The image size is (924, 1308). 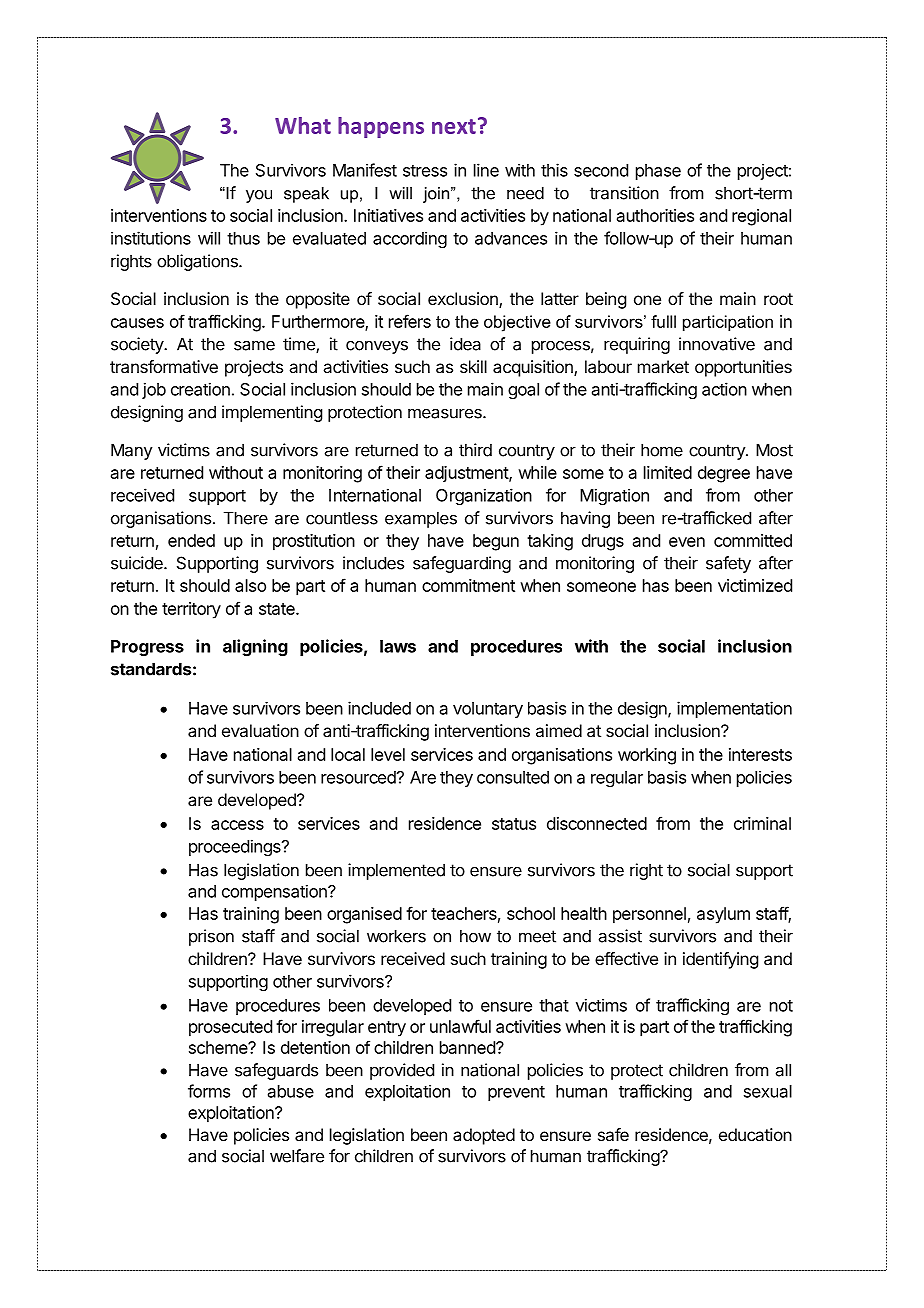 I want to click on action, so click(x=724, y=389).
